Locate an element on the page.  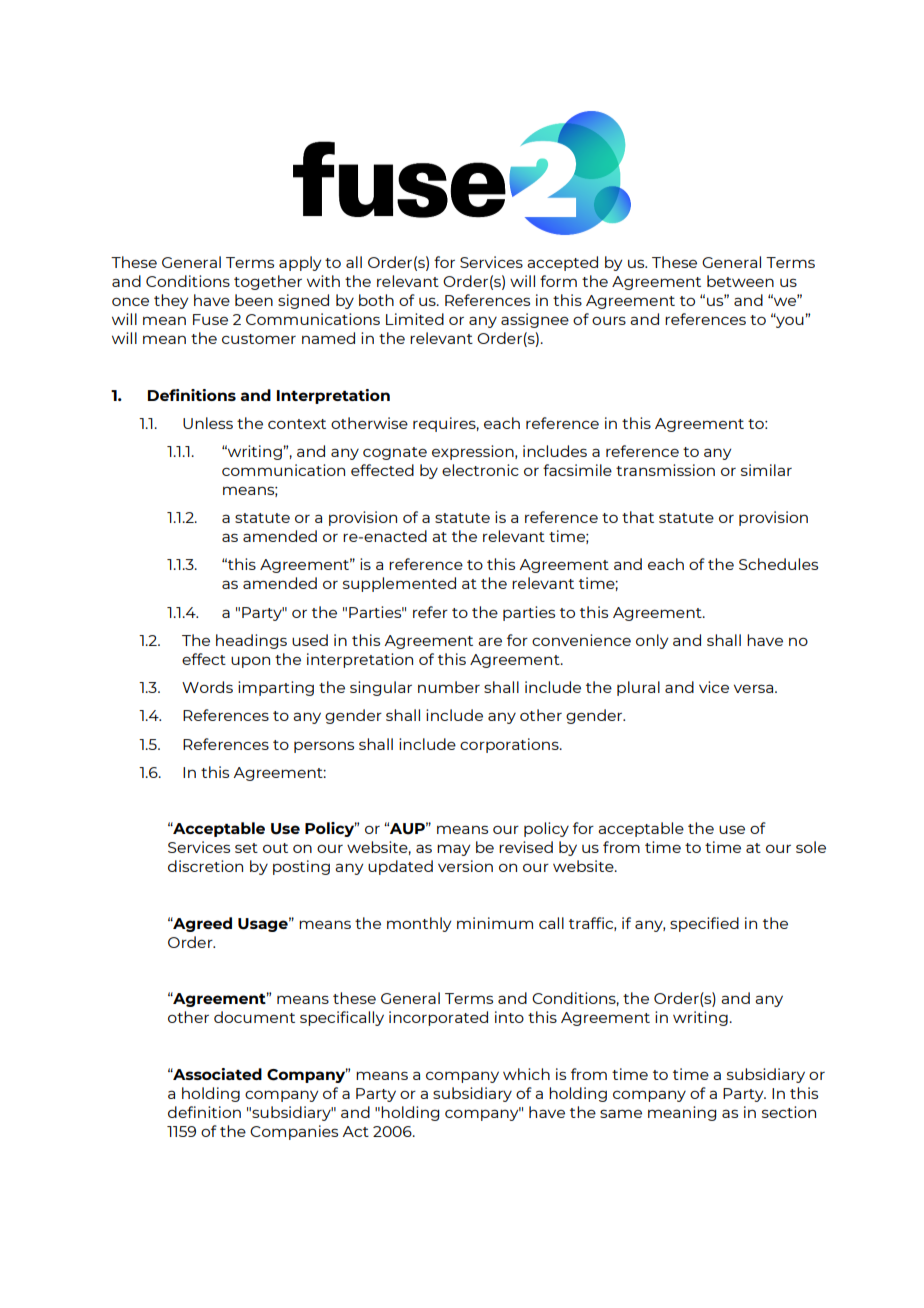
Words is located at coordinates (207, 687).
